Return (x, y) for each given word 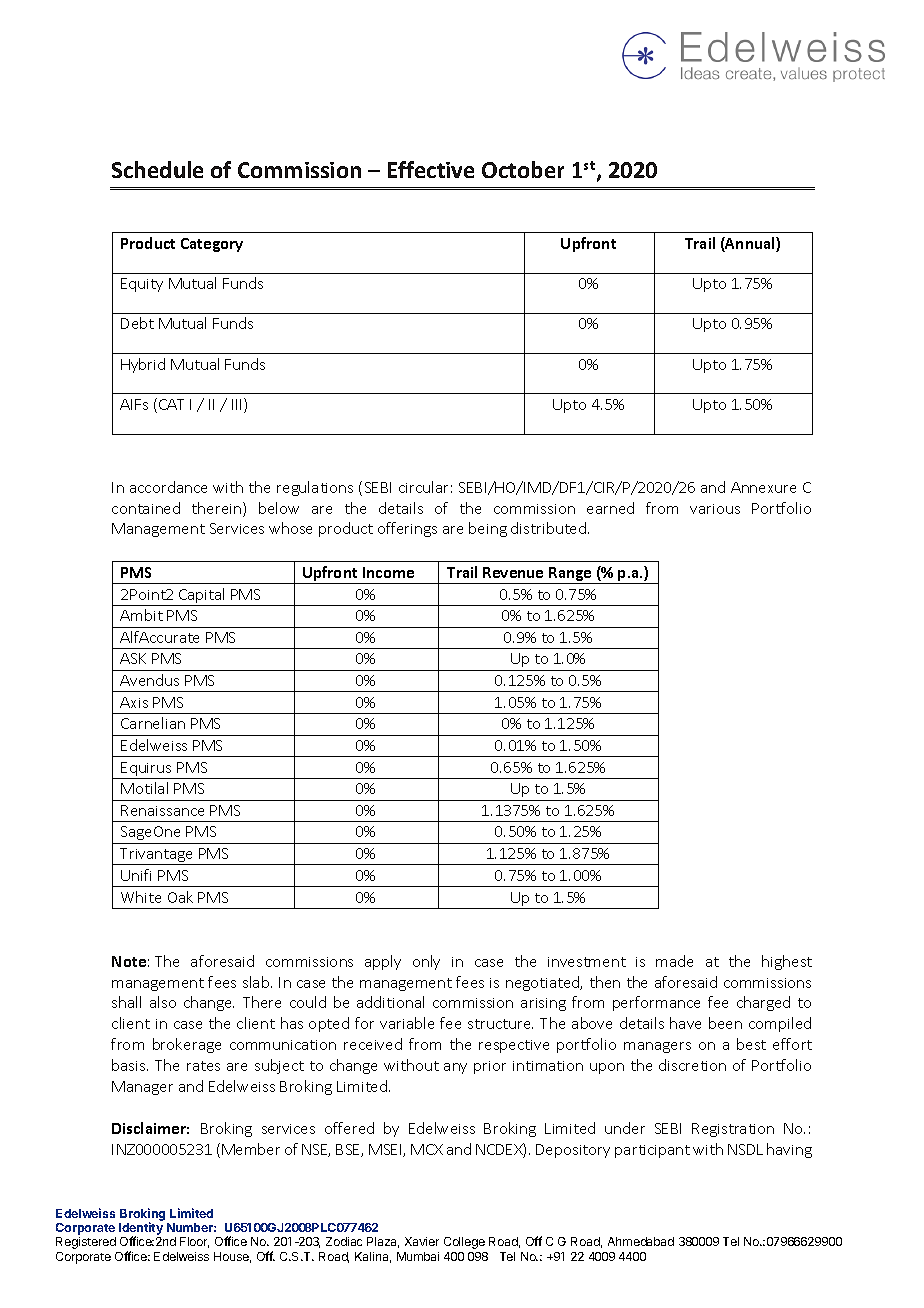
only (426, 962)
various (715, 509)
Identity (141, 1229)
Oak (180, 897)
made (674, 961)
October (523, 169)
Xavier (422, 1241)
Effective (431, 169)
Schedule (157, 169)
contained (146, 508)
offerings (407, 529)
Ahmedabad (641, 1241)
